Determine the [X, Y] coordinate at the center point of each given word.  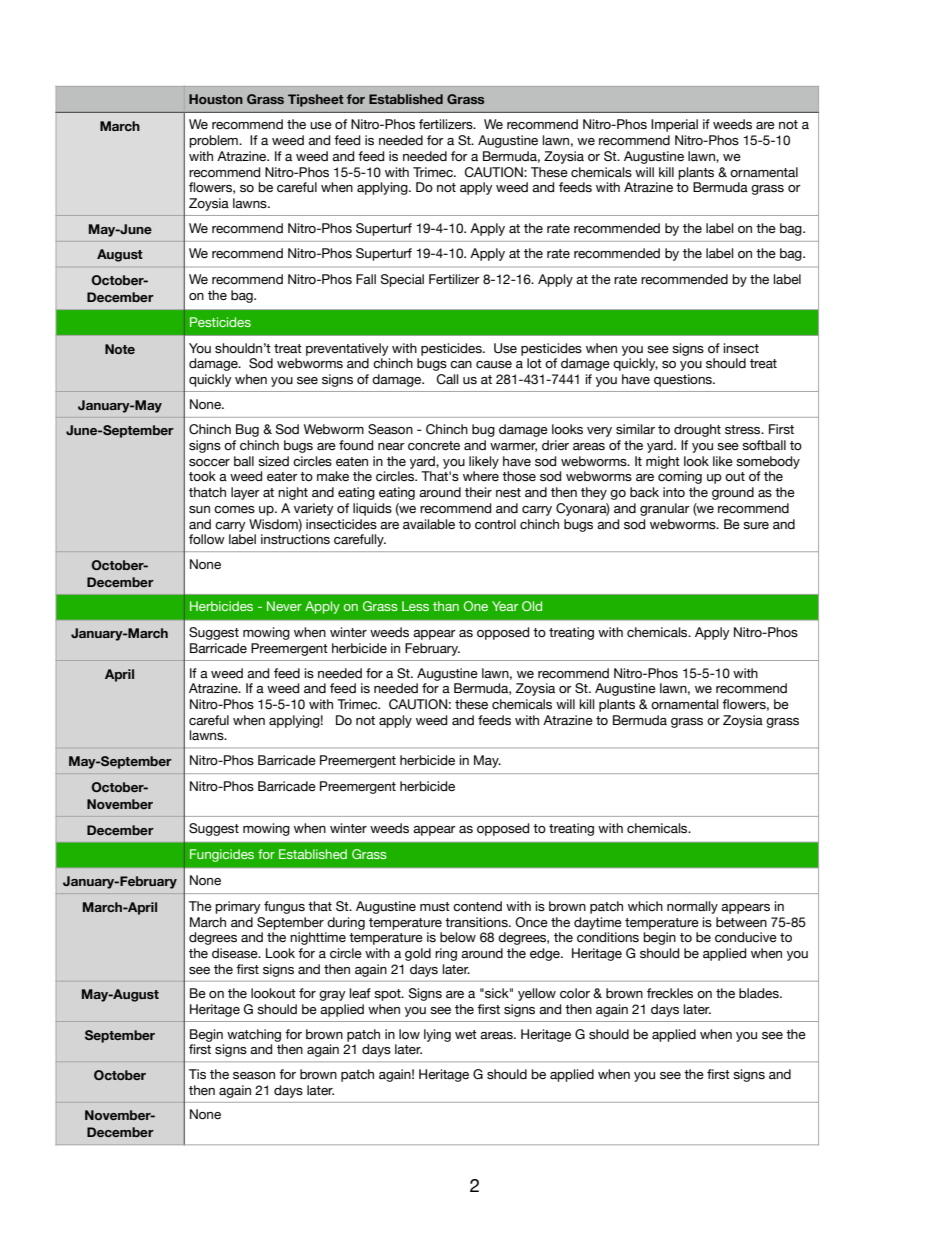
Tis [197, 1074]
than [446, 606]
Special [402, 280]
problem [214, 141]
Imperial [674, 125]
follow [207, 539]
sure [756, 526]
